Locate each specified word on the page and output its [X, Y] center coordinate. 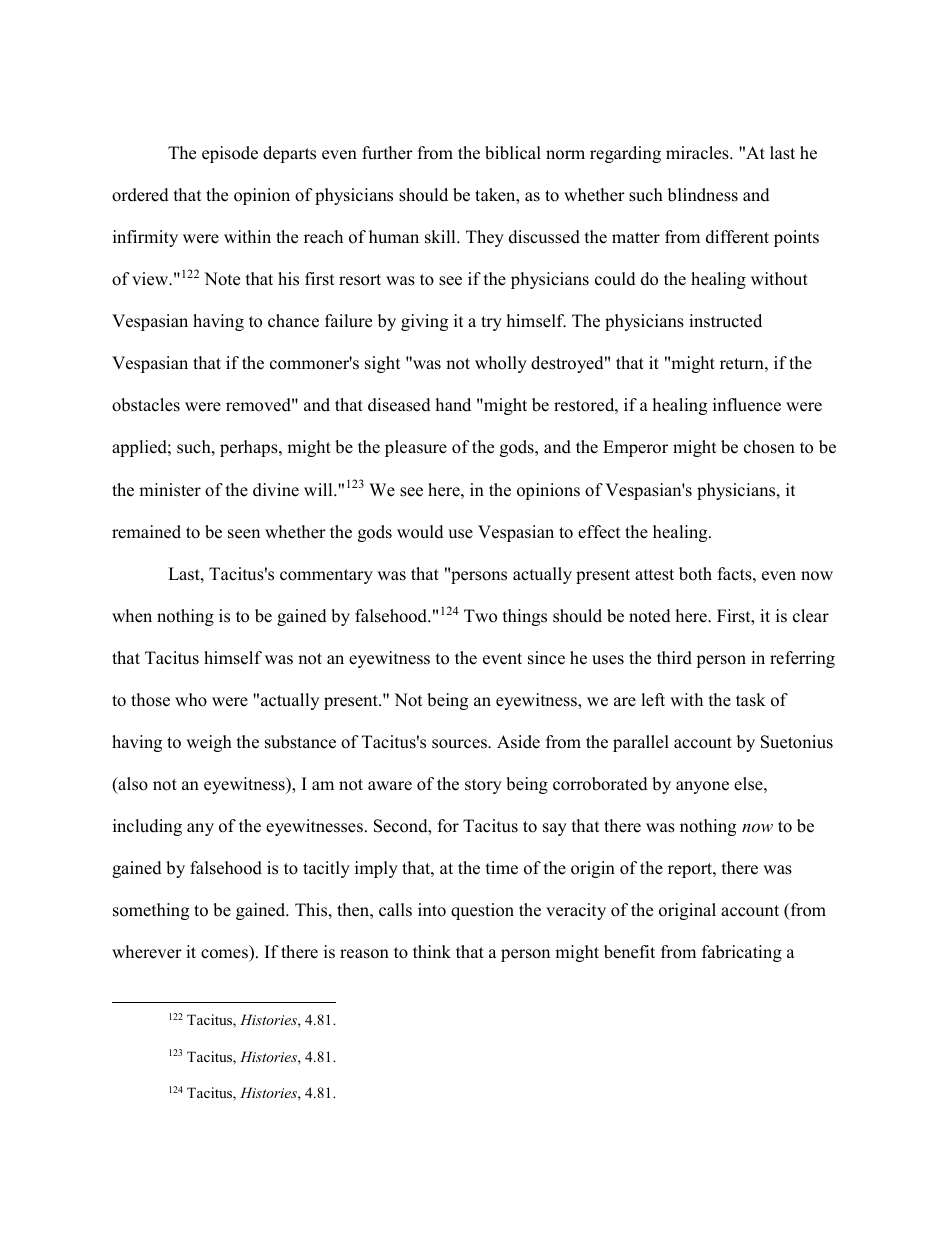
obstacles [146, 405]
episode [230, 154]
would [420, 532]
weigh [209, 743]
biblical [513, 153]
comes [224, 954]
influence [747, 405]
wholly [501, 364]
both [695, 574]
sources [460, 744]
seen [244, 534]
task [751, 700]
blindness [703, 195]
